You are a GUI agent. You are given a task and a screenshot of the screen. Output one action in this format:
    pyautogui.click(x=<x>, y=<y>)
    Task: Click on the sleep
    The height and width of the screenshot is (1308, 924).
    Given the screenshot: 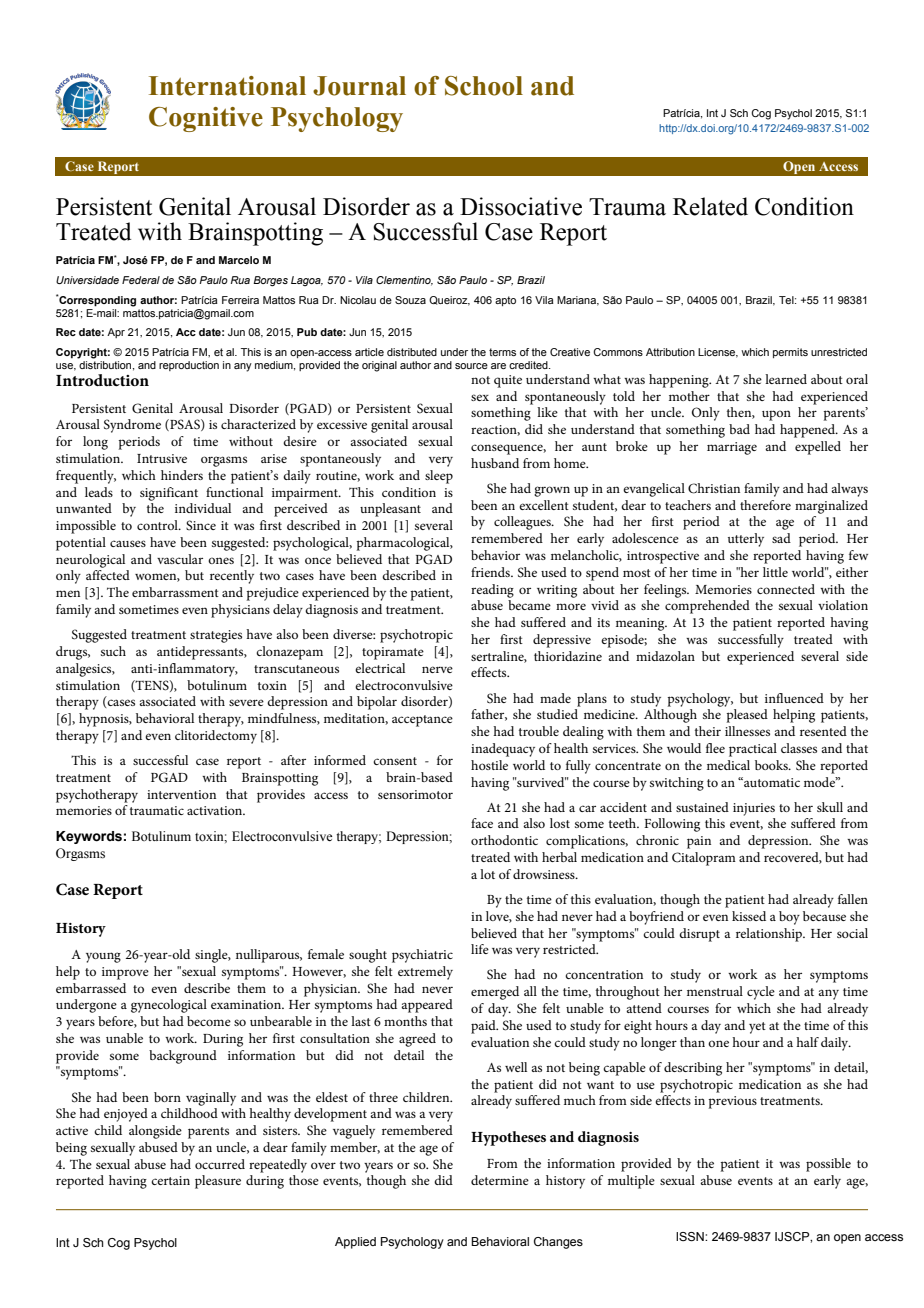 What is the action you would take?
    pyautogui.click(x=439, y=477)
